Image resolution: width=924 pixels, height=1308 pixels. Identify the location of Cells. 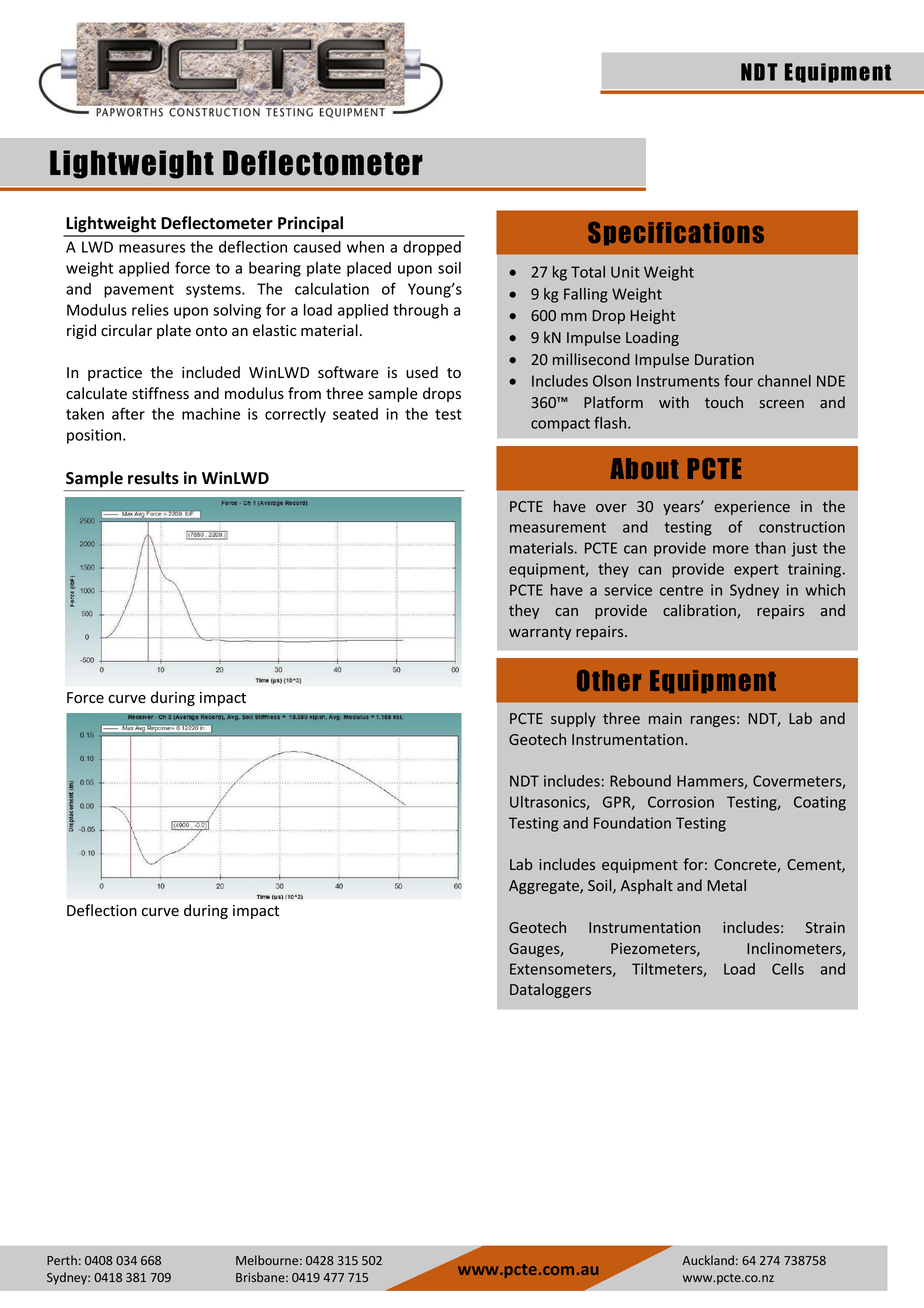
(788, 969).
